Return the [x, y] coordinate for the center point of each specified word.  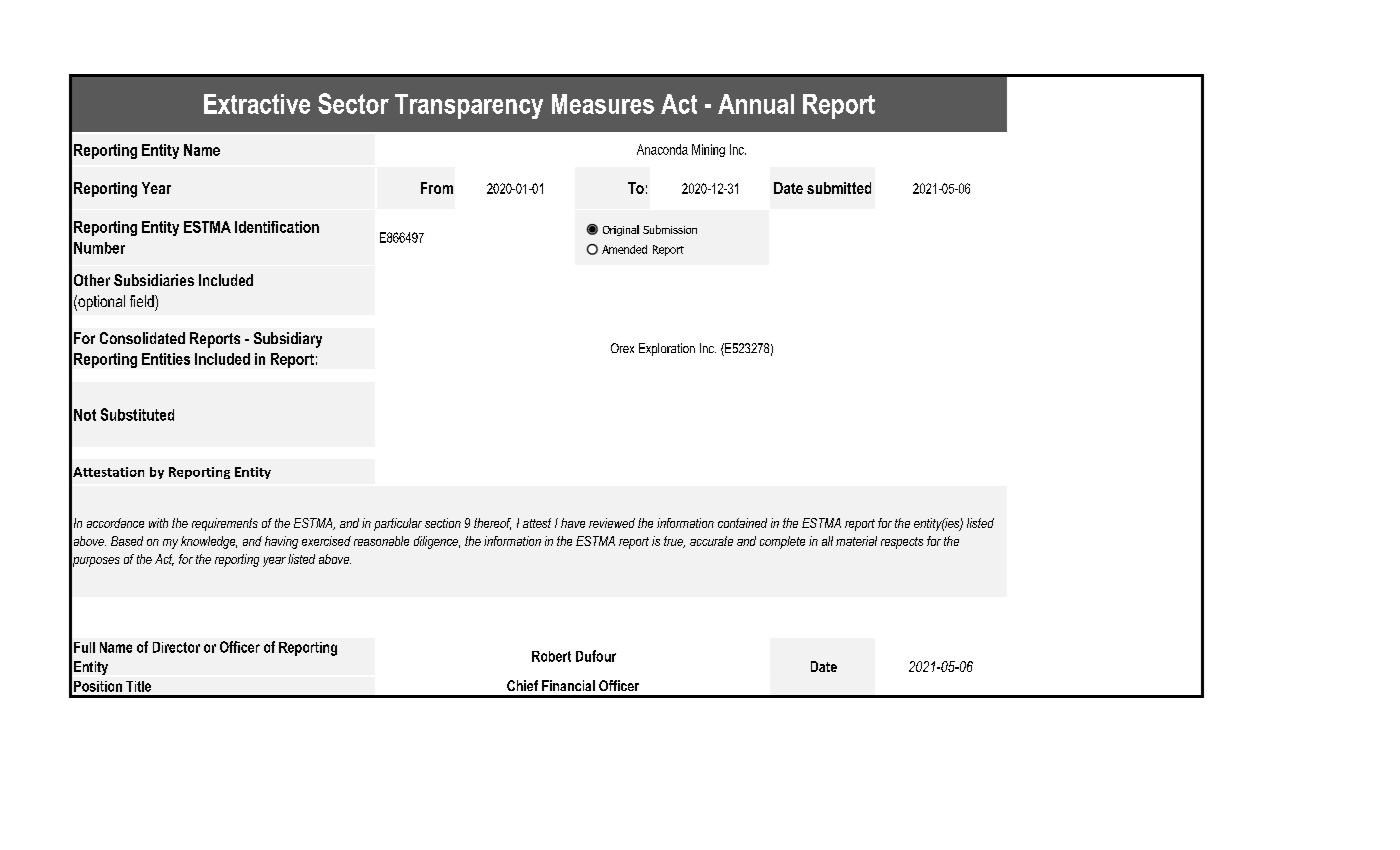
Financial [568, 685]
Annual [756, 104]
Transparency [469, 106]
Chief [522, 685]
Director [176, 647]
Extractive [257, 104]
